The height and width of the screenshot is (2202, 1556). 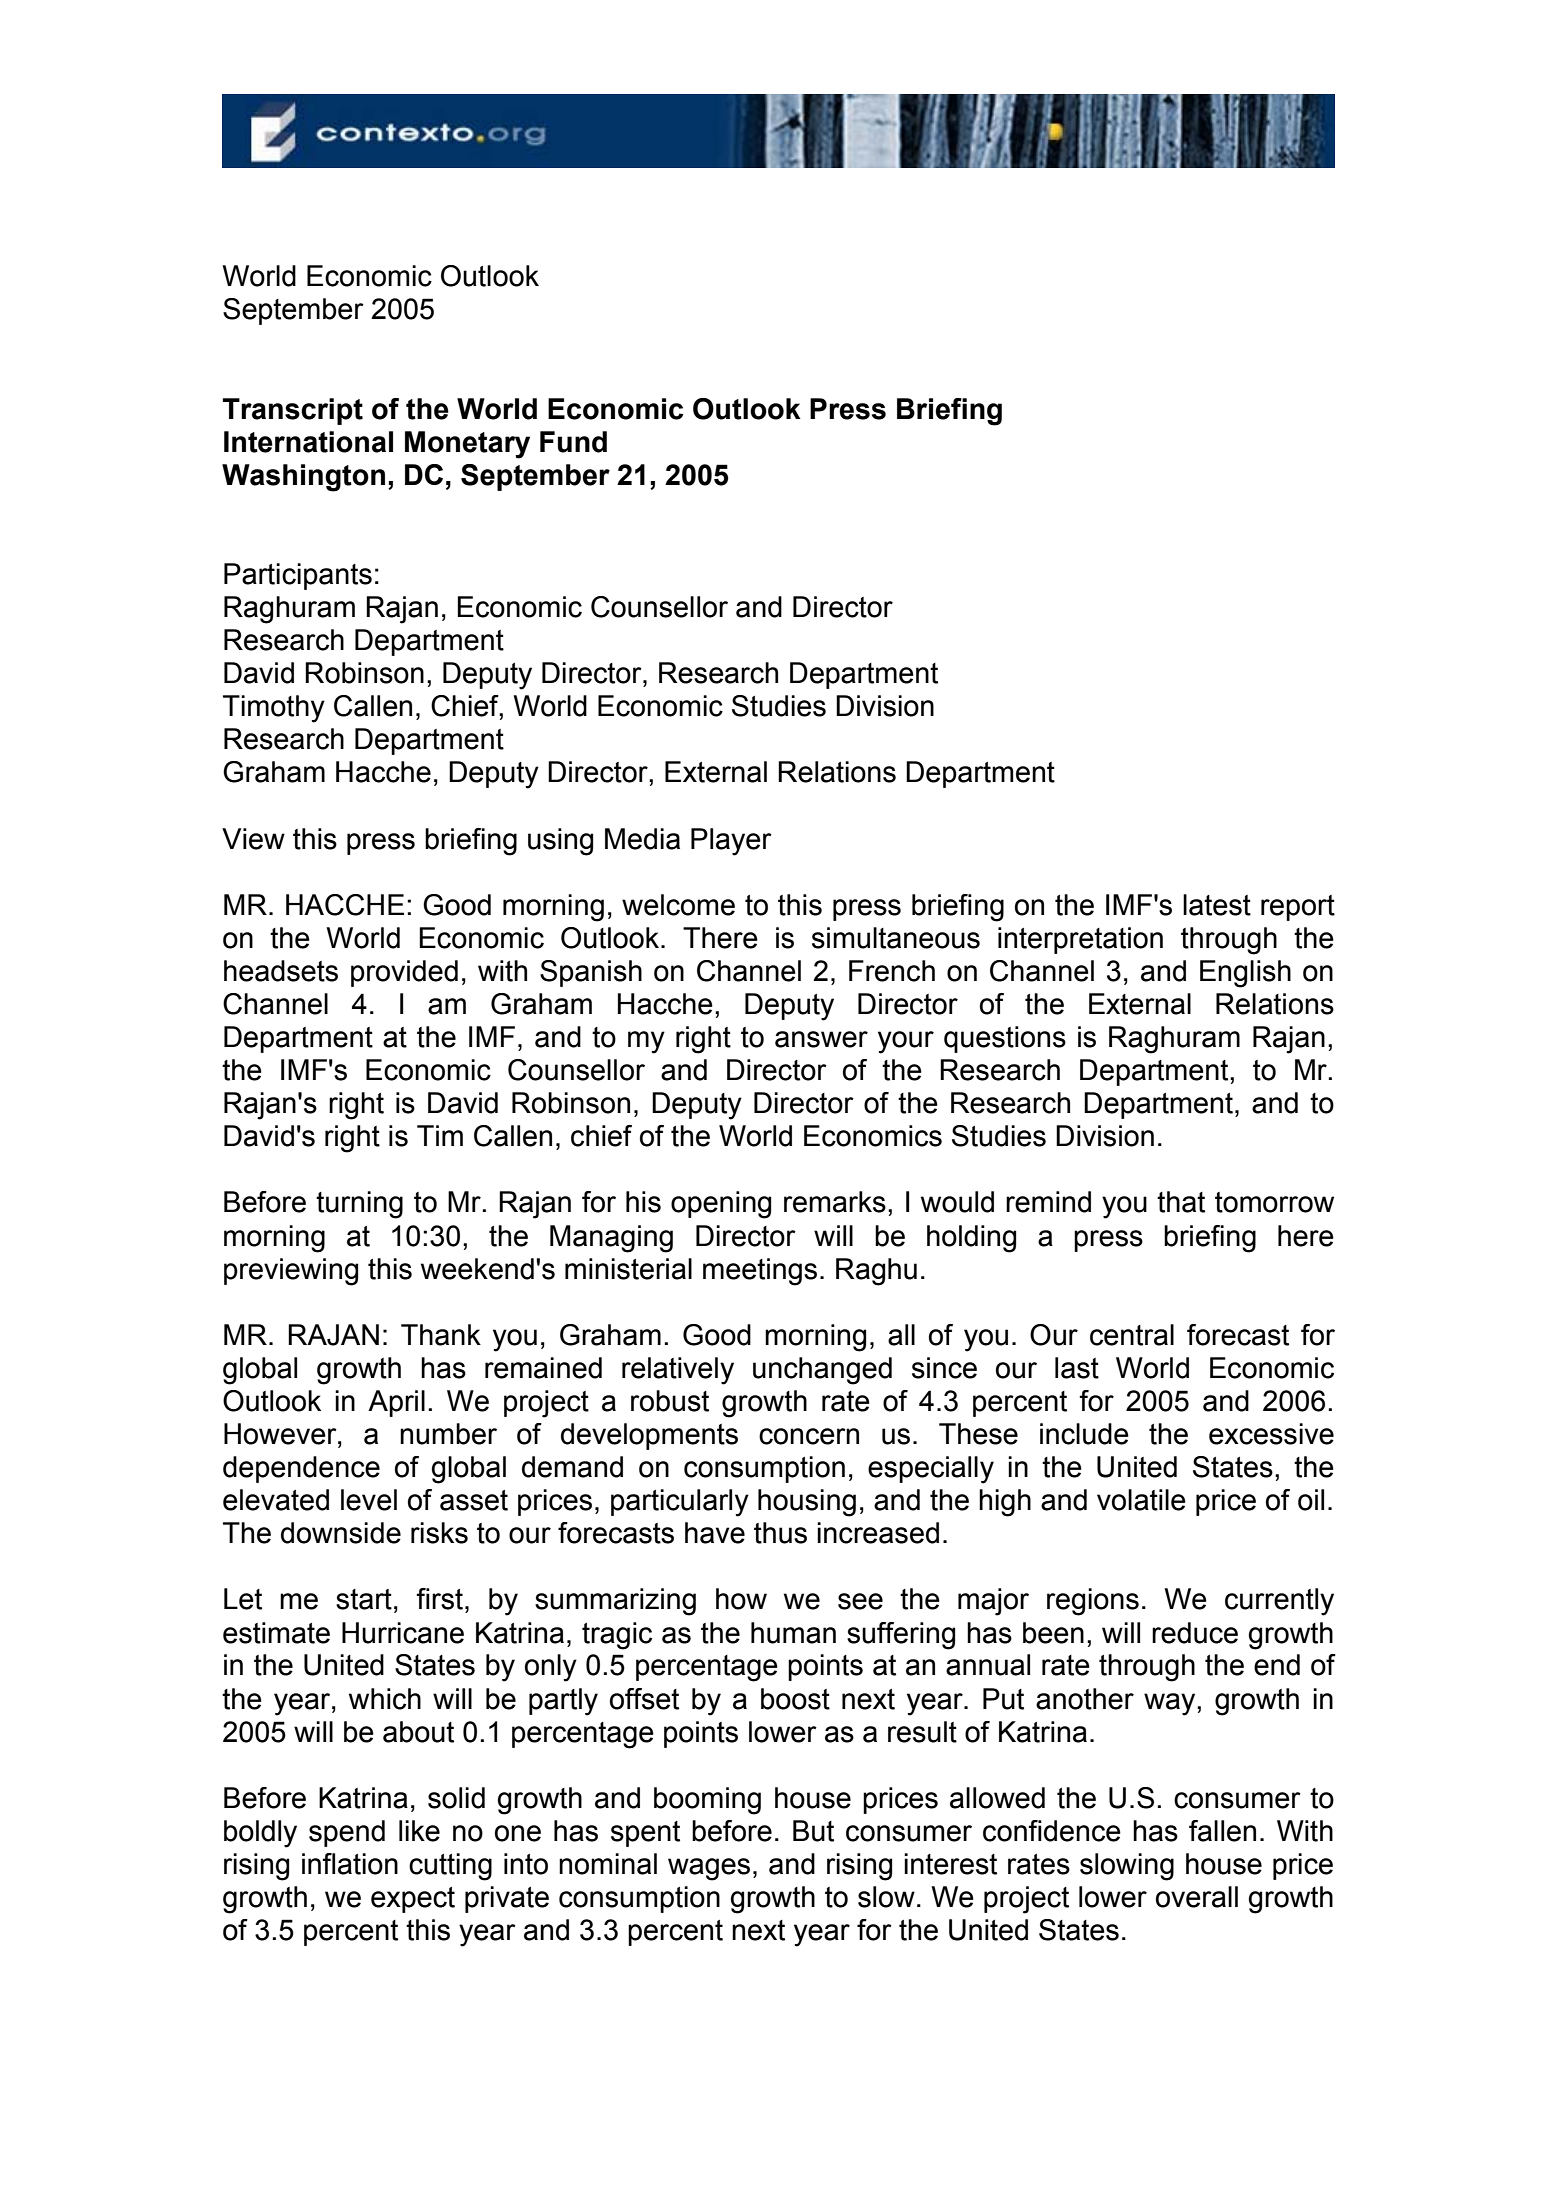 What do you see at coordinates (350, 1864) in the screenshot?
I see `inflation` at bounding box center [350, 1864].
